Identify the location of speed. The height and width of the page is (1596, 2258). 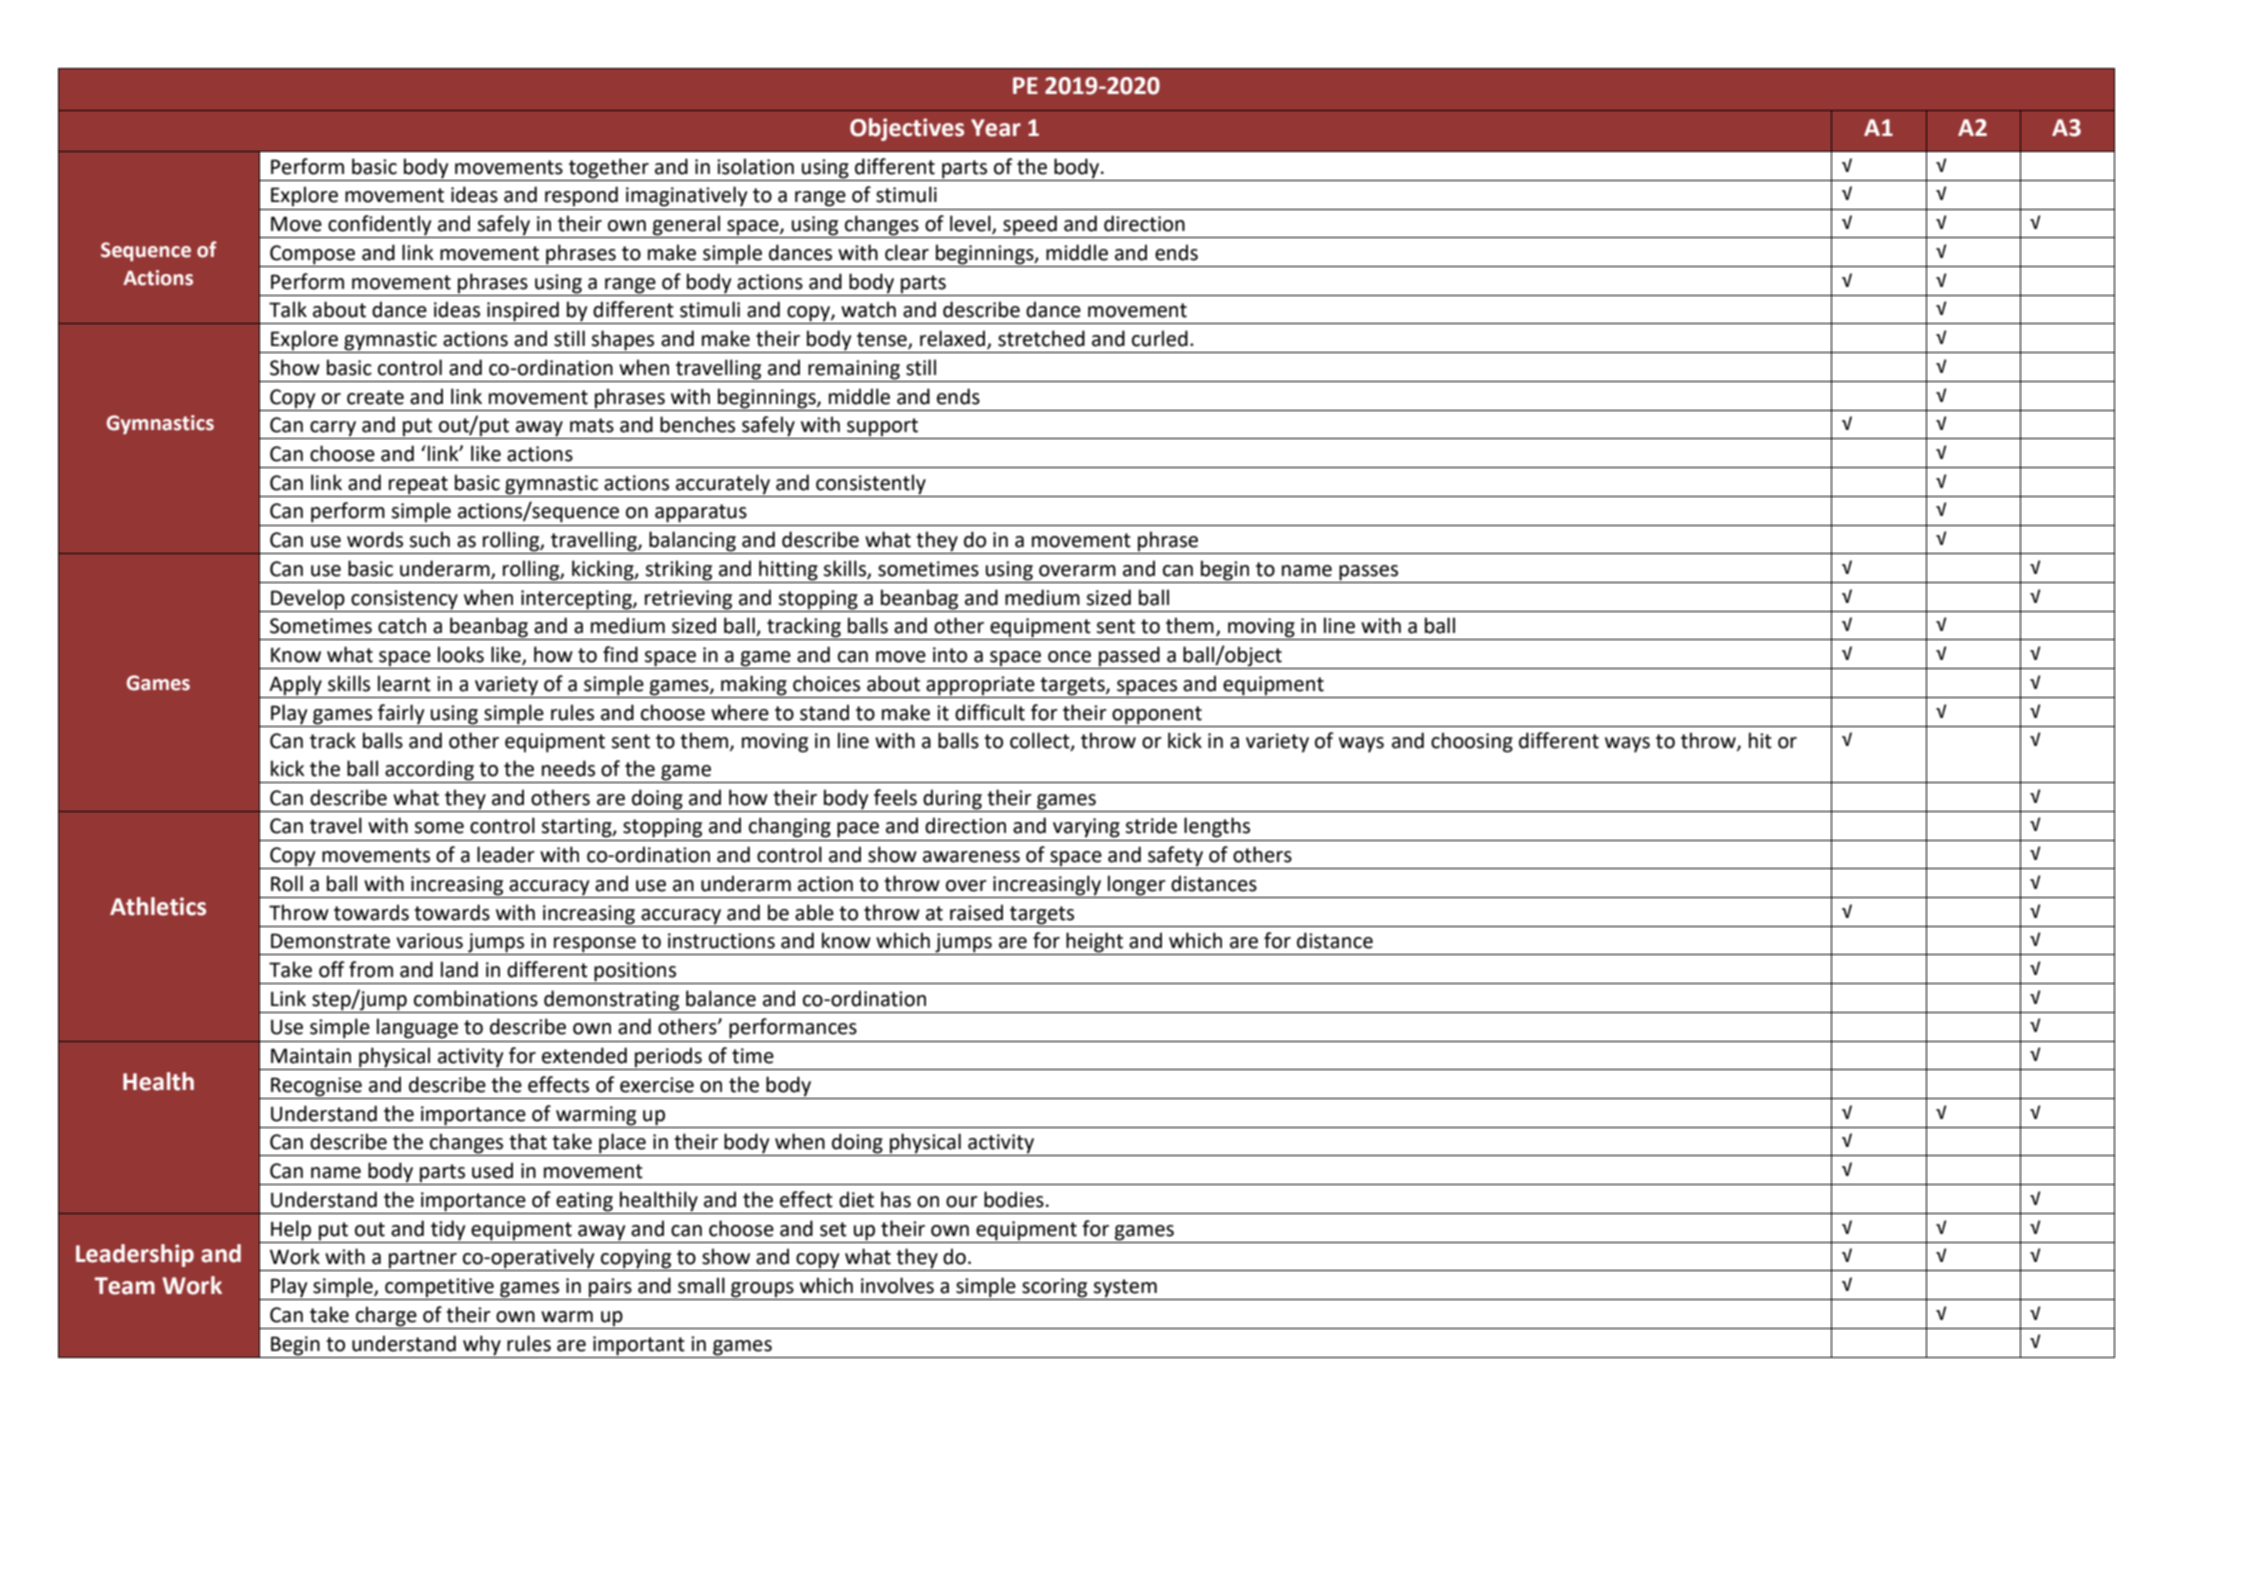
(1030, 226).
